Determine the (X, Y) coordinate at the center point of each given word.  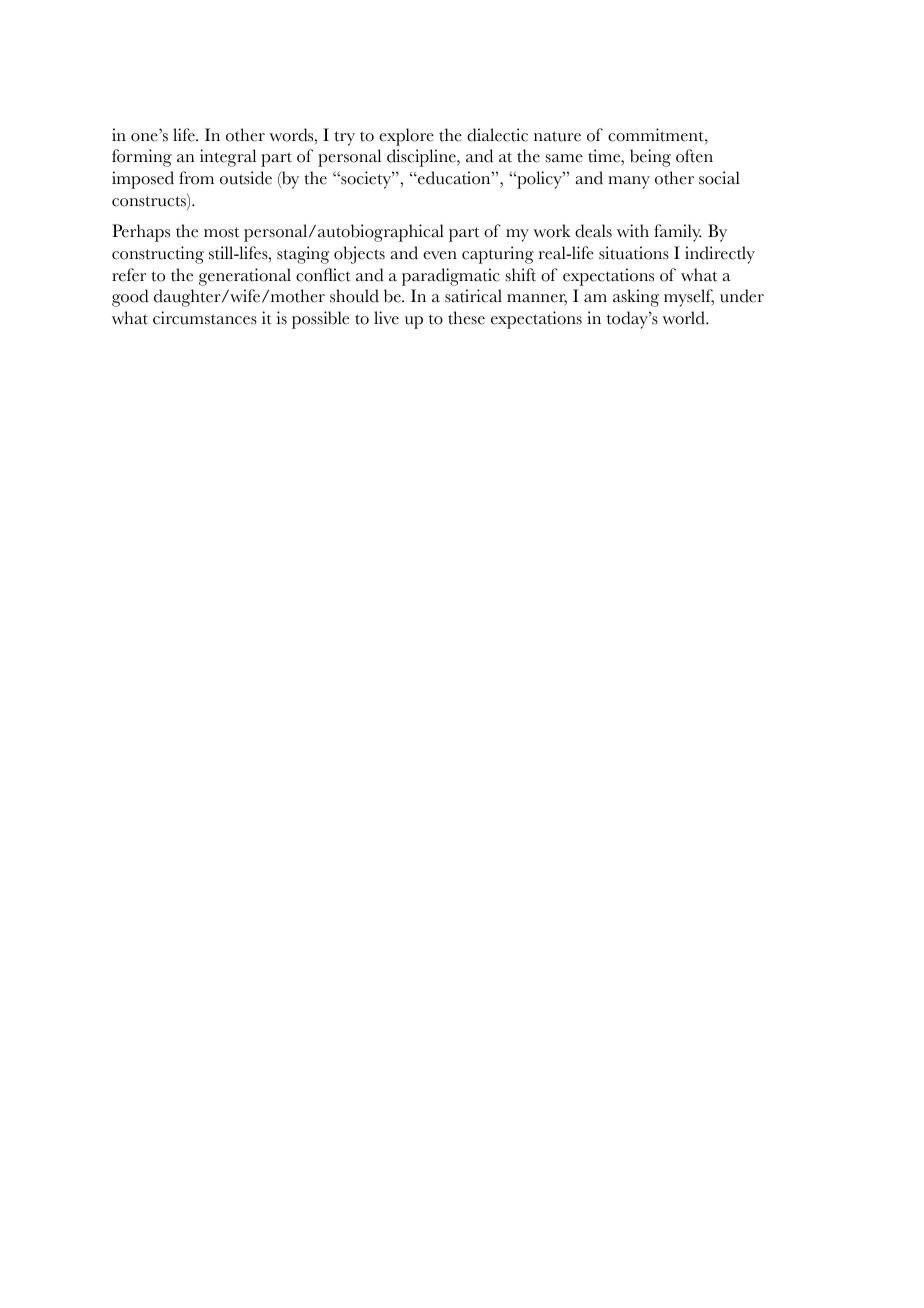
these (466, 318)
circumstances (205, 318)
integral (228, 158)
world (684, 318)
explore (406, 137)
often (694, 156)
